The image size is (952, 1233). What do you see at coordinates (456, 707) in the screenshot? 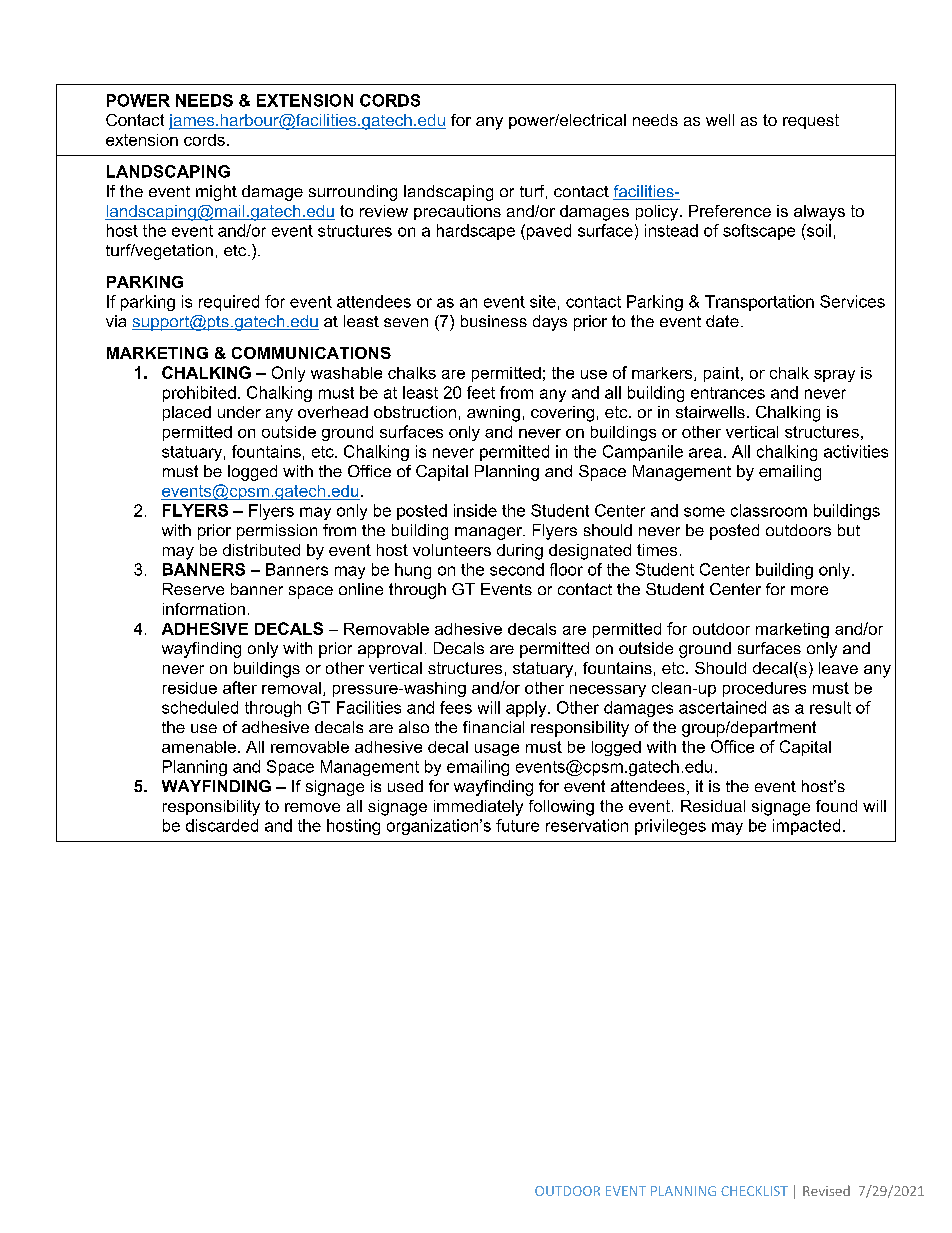
I see `fees` at bounding box center [456, 707].
